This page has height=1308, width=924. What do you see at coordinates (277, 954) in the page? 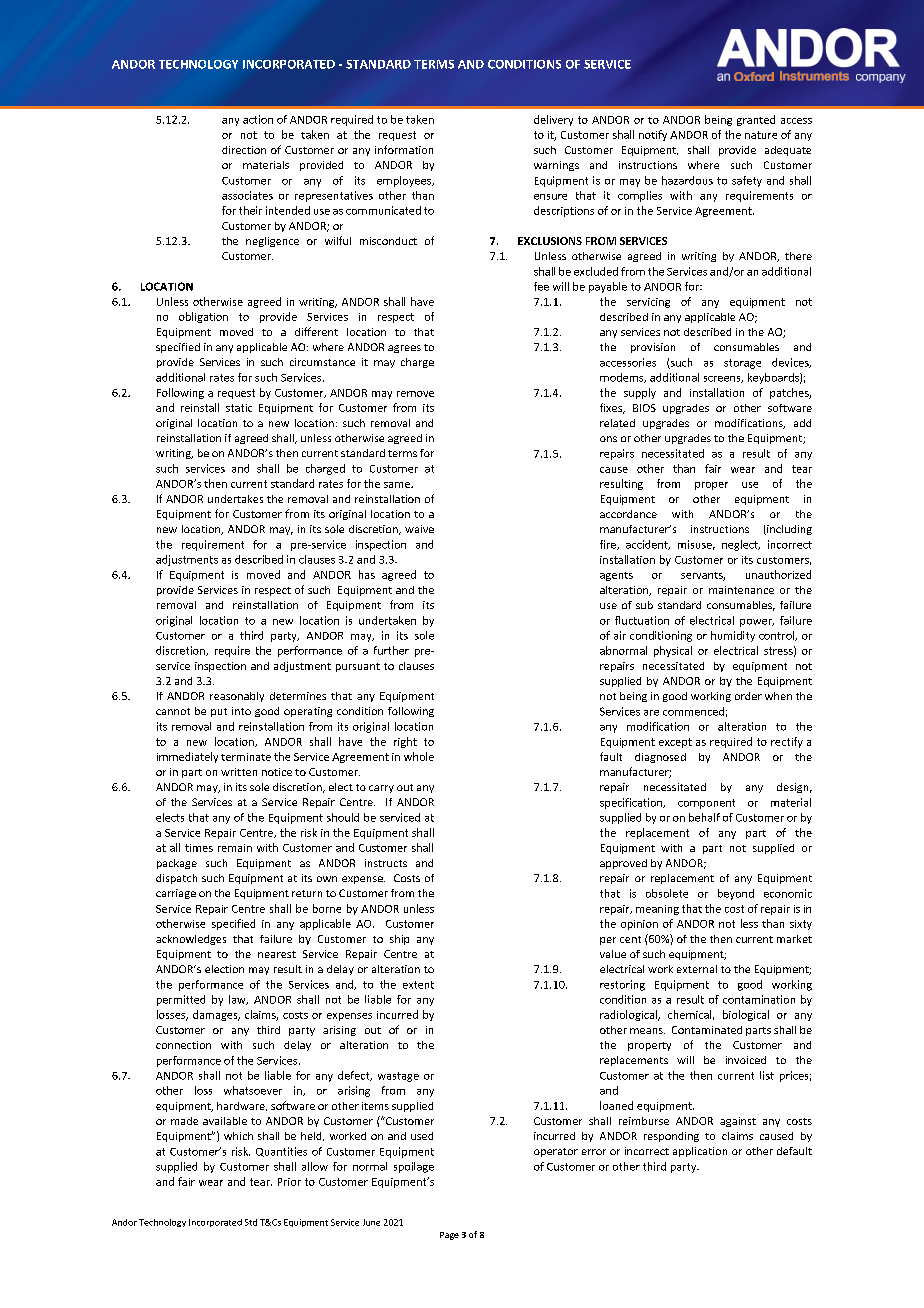
I see `nearest` at bounding box center [277, 954].
